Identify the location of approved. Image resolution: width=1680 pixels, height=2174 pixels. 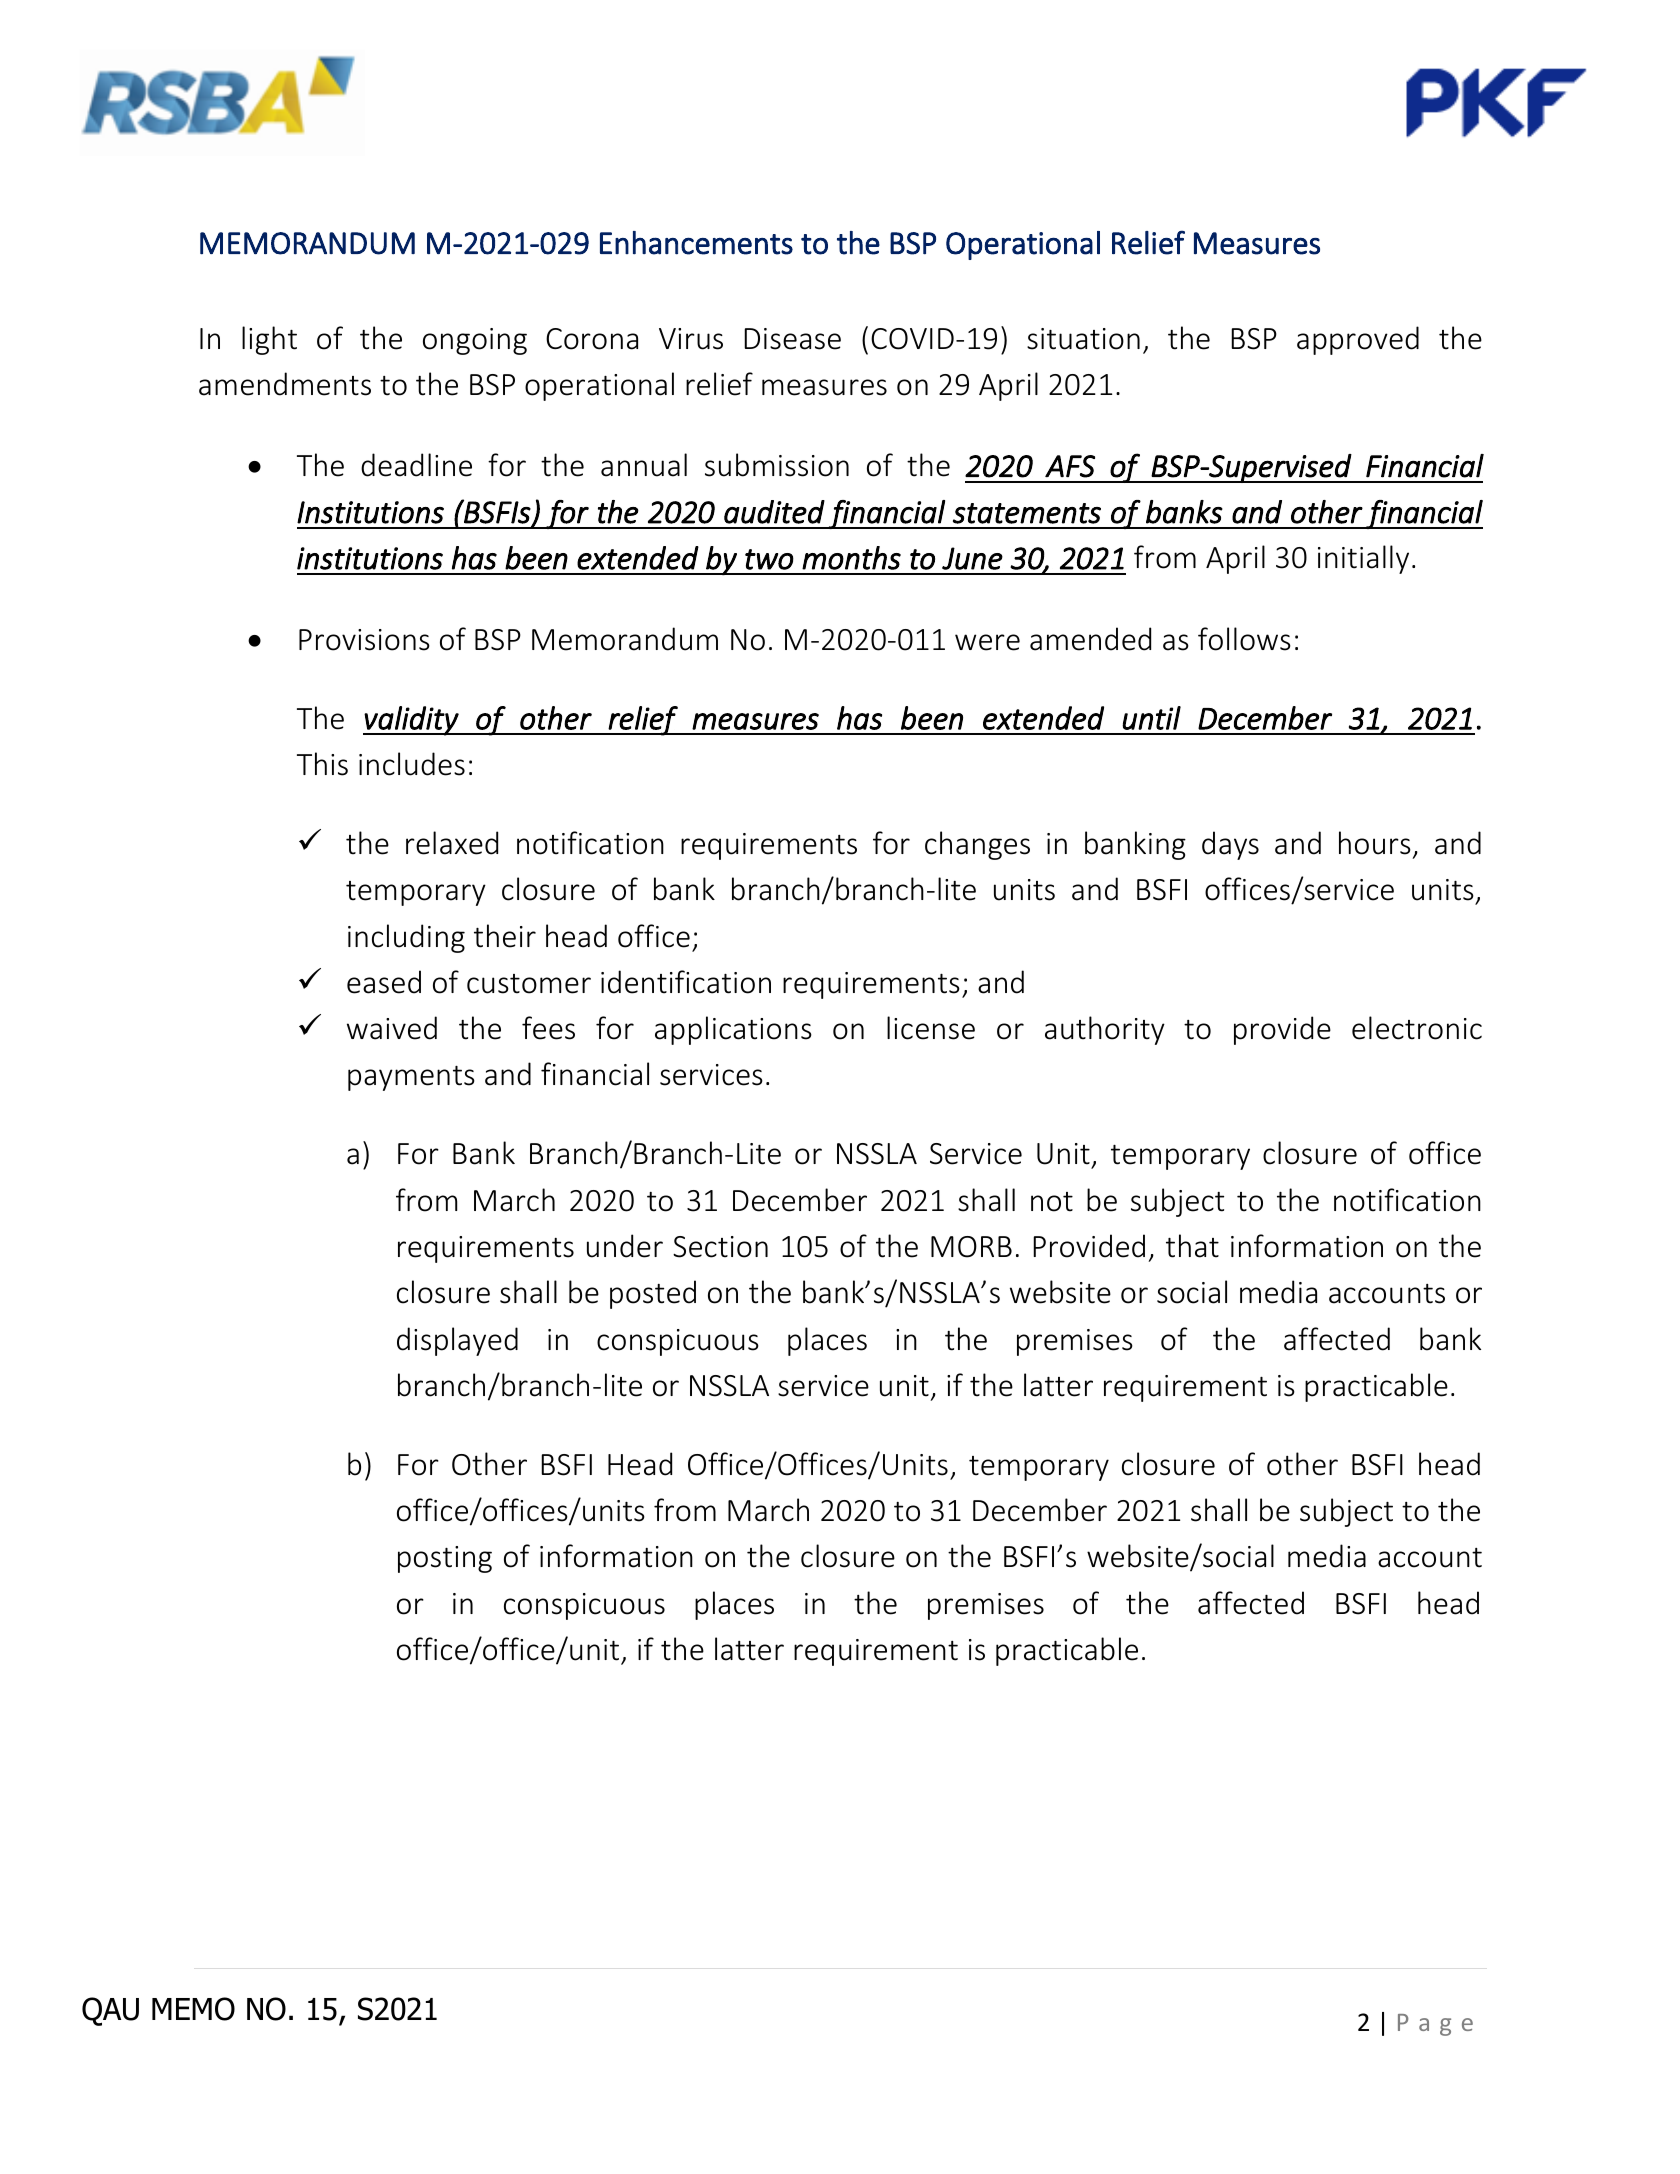
(1358, 340).
